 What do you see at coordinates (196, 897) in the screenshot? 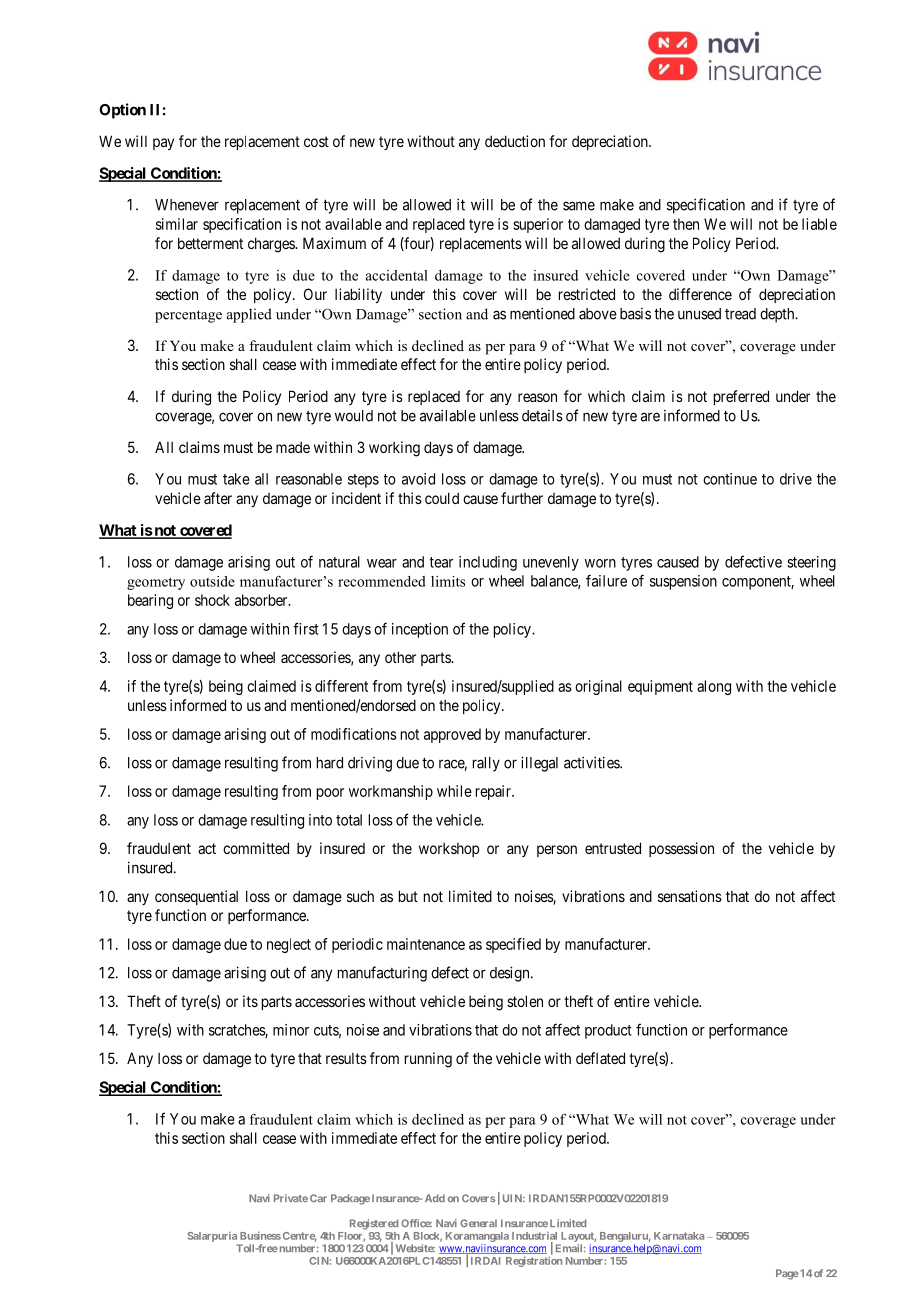
I see `consequential` at bounding box center [196, 897].
